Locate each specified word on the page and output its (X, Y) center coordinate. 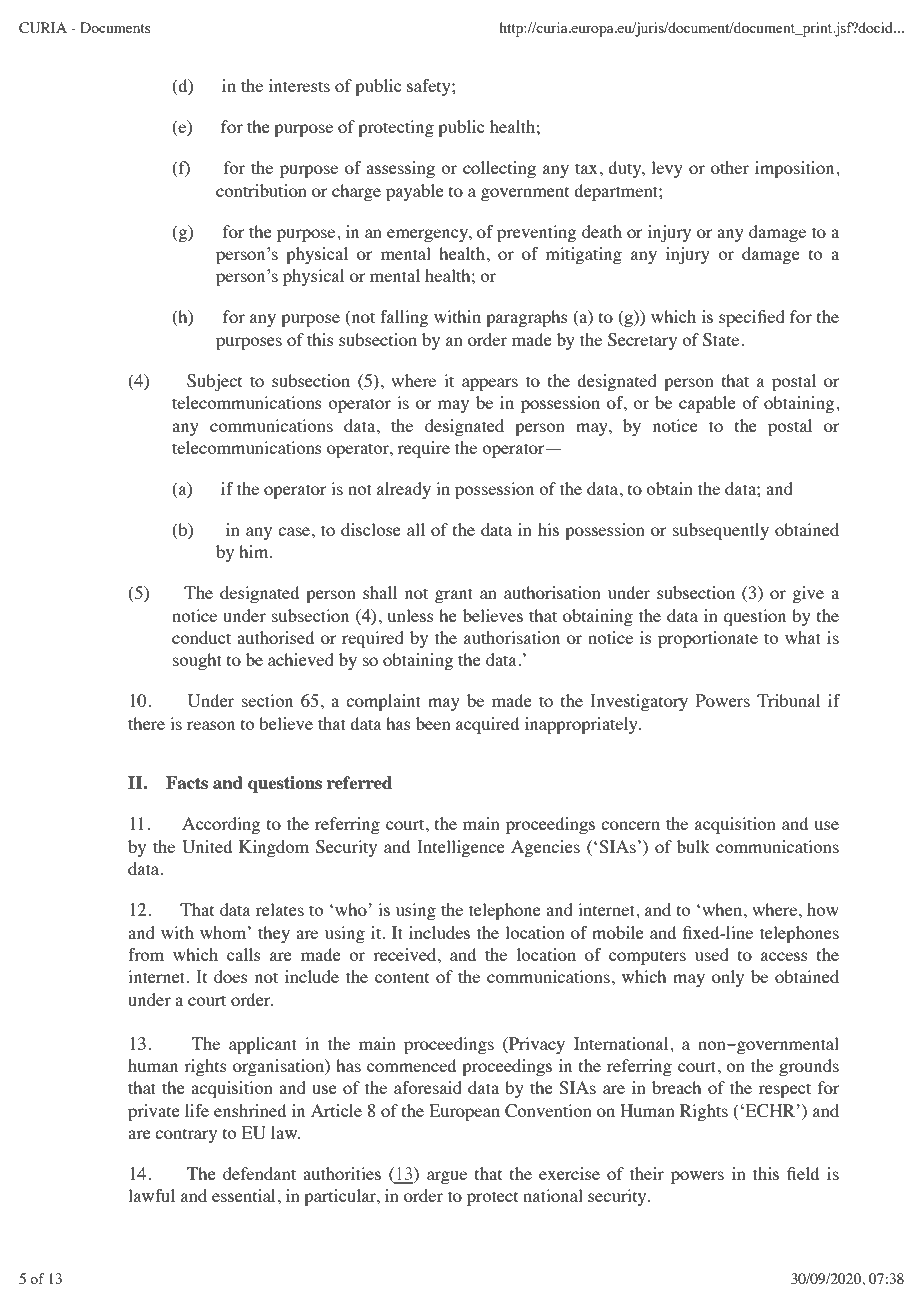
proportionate (708, 639)
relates (280, 909)
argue (447, 1177)
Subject (214, 382)
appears (490, 384)
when (723, 909)
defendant (259, 1173)
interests (299, 85)
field (803, 1173)
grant (454, 595)
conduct (201, 637)
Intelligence (461, 848)
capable (707, 404)
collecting (499, 169)
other (730, 167)
